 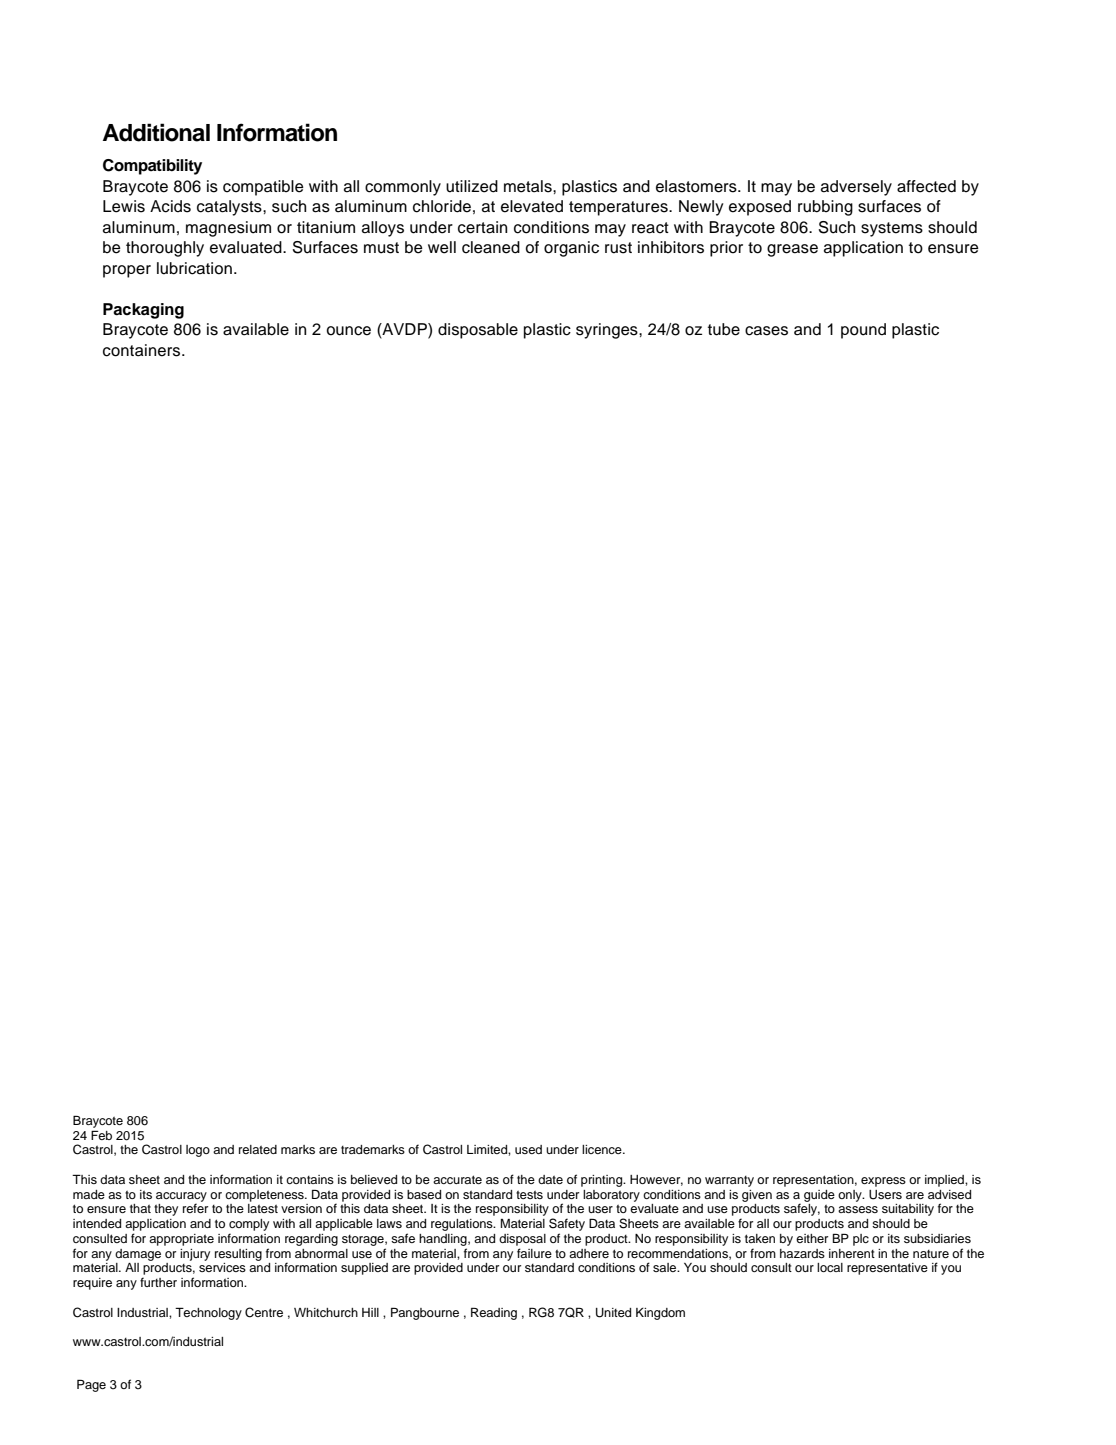 I want to click on logo, so click(x=198, y=1151).
